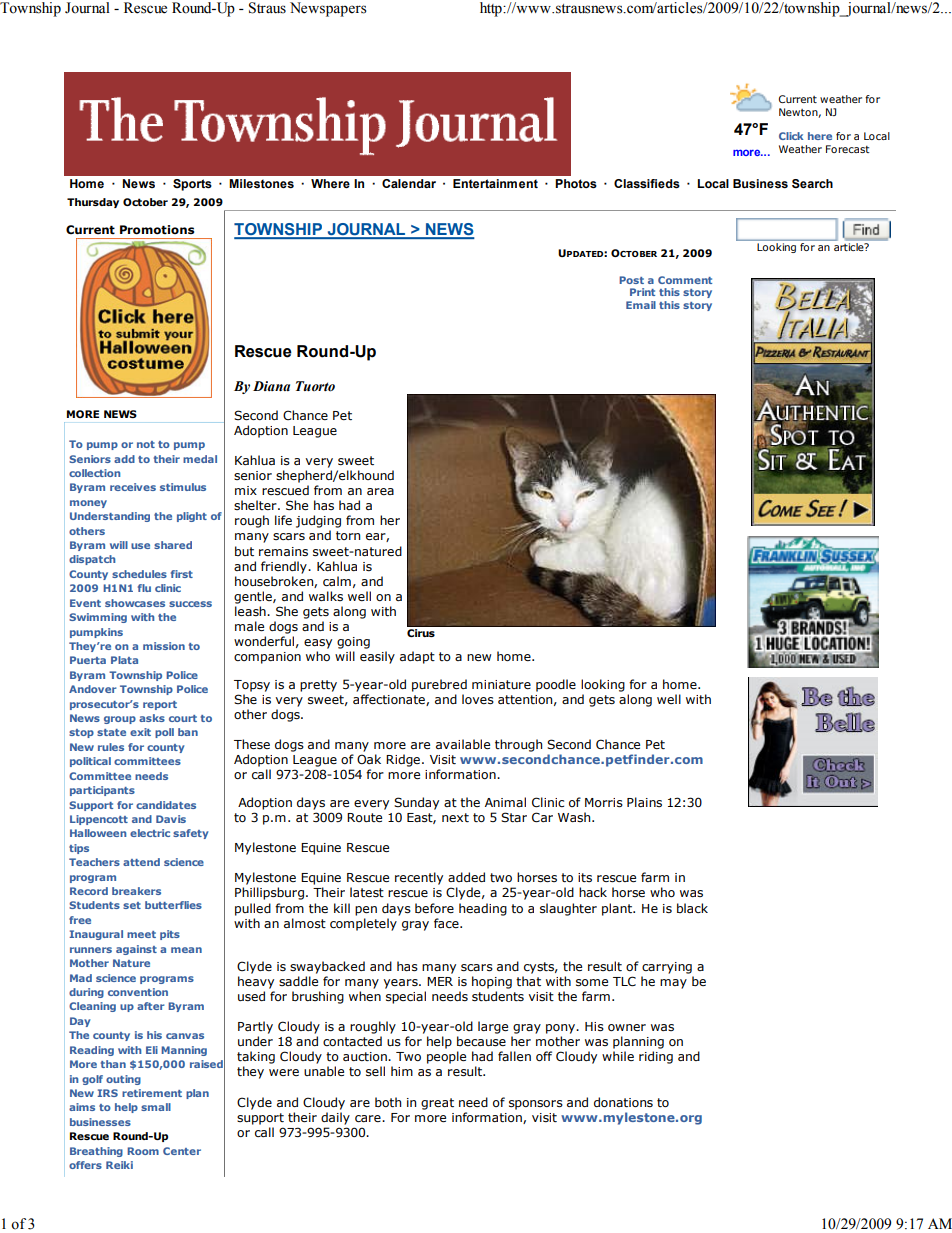  I want to click on Photos, so click(576, 184).
